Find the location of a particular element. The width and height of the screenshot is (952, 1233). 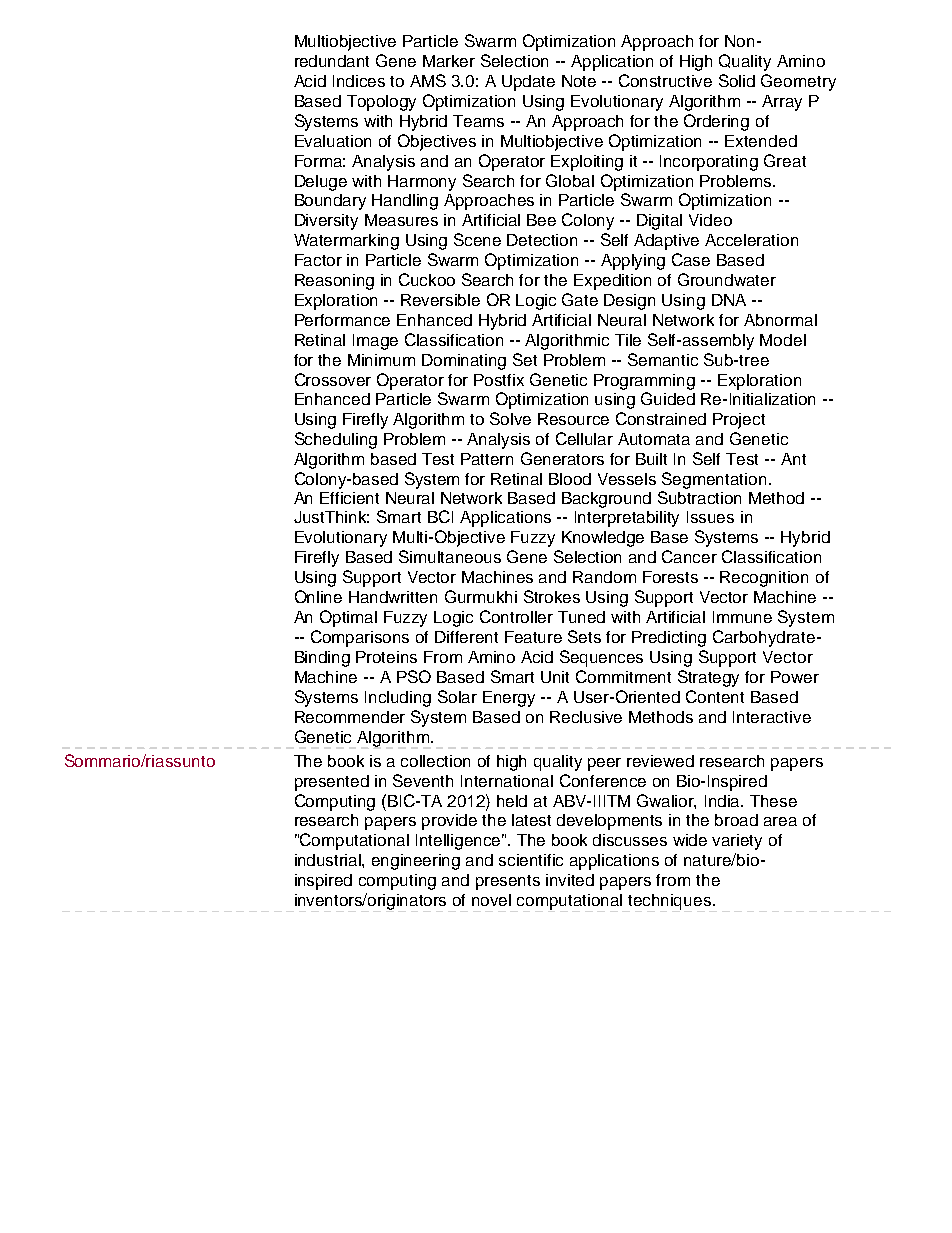

Efficient is located at coordinates (349, 498).
